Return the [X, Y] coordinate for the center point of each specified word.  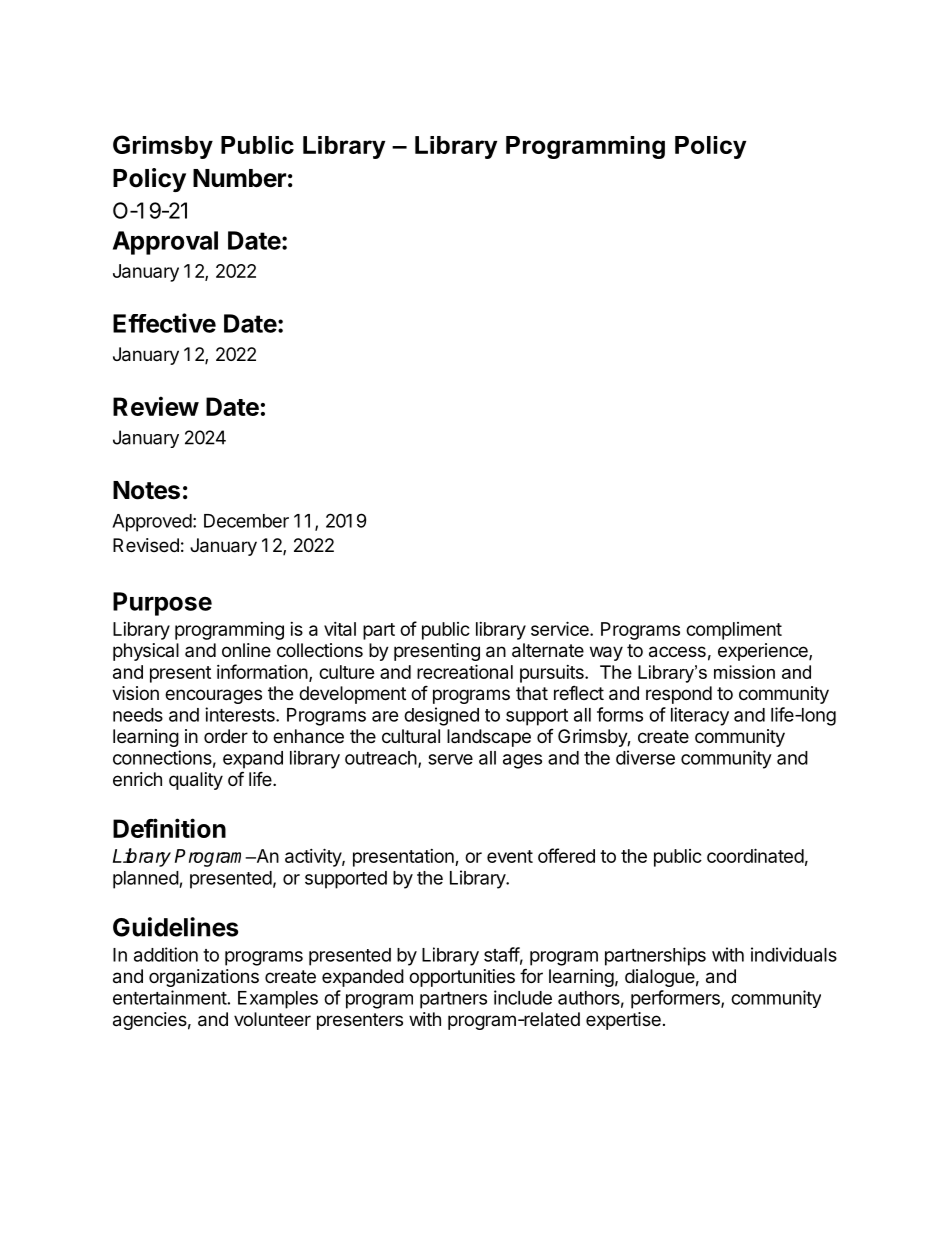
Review [156, 406]
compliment [734, 631]
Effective [164, 323]
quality [196, 781]
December [246, 521]
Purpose [162, 604]
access [677, 652]
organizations [204, 978]
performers [676, 999]
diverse [645, 757]
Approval [165, 243]
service [561, 628]
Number [239, 178]
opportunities [462, 978]
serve [450, 759]
